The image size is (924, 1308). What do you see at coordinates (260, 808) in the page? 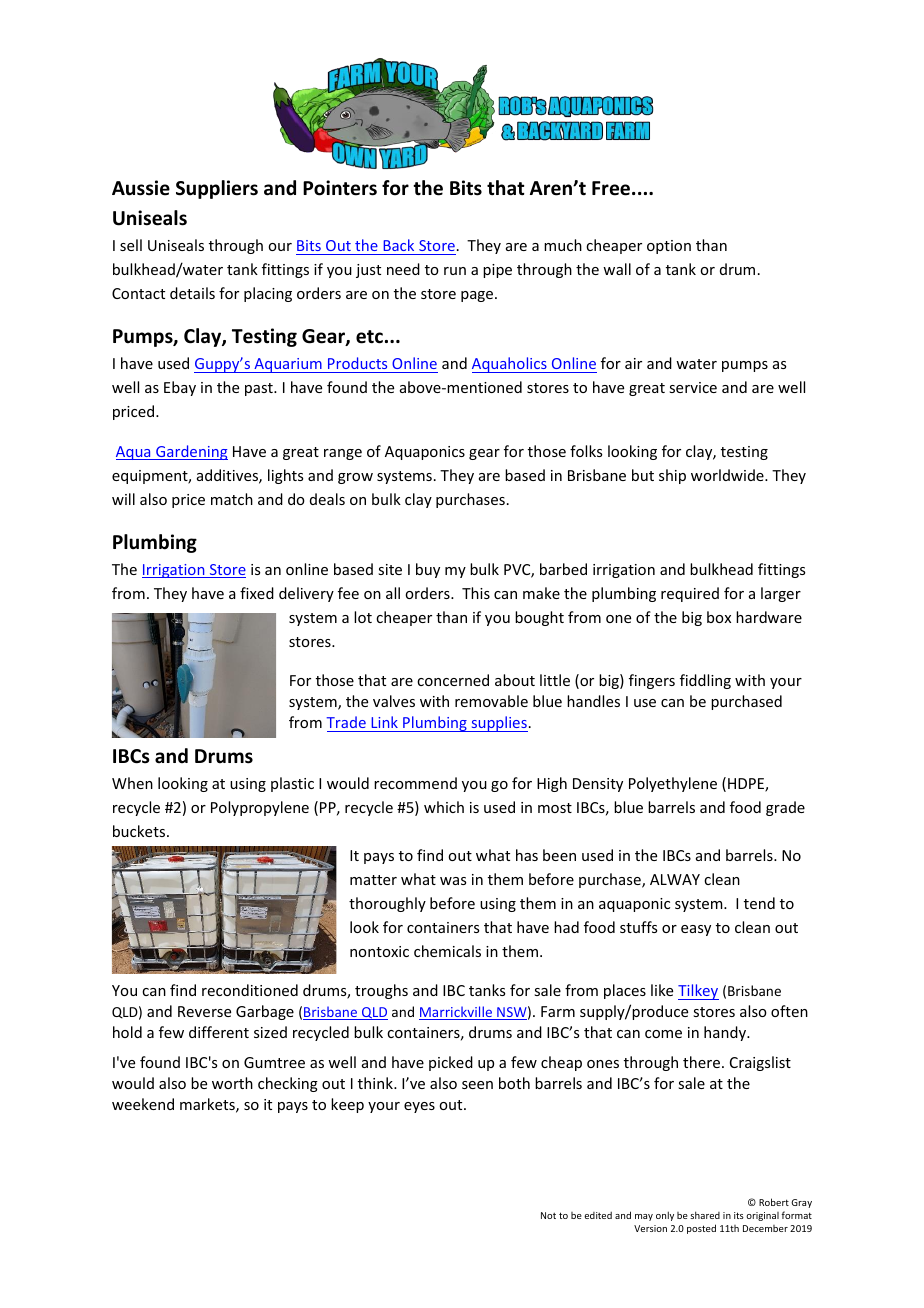
I see `Polypropylene` at bounding box center [260, 808].
